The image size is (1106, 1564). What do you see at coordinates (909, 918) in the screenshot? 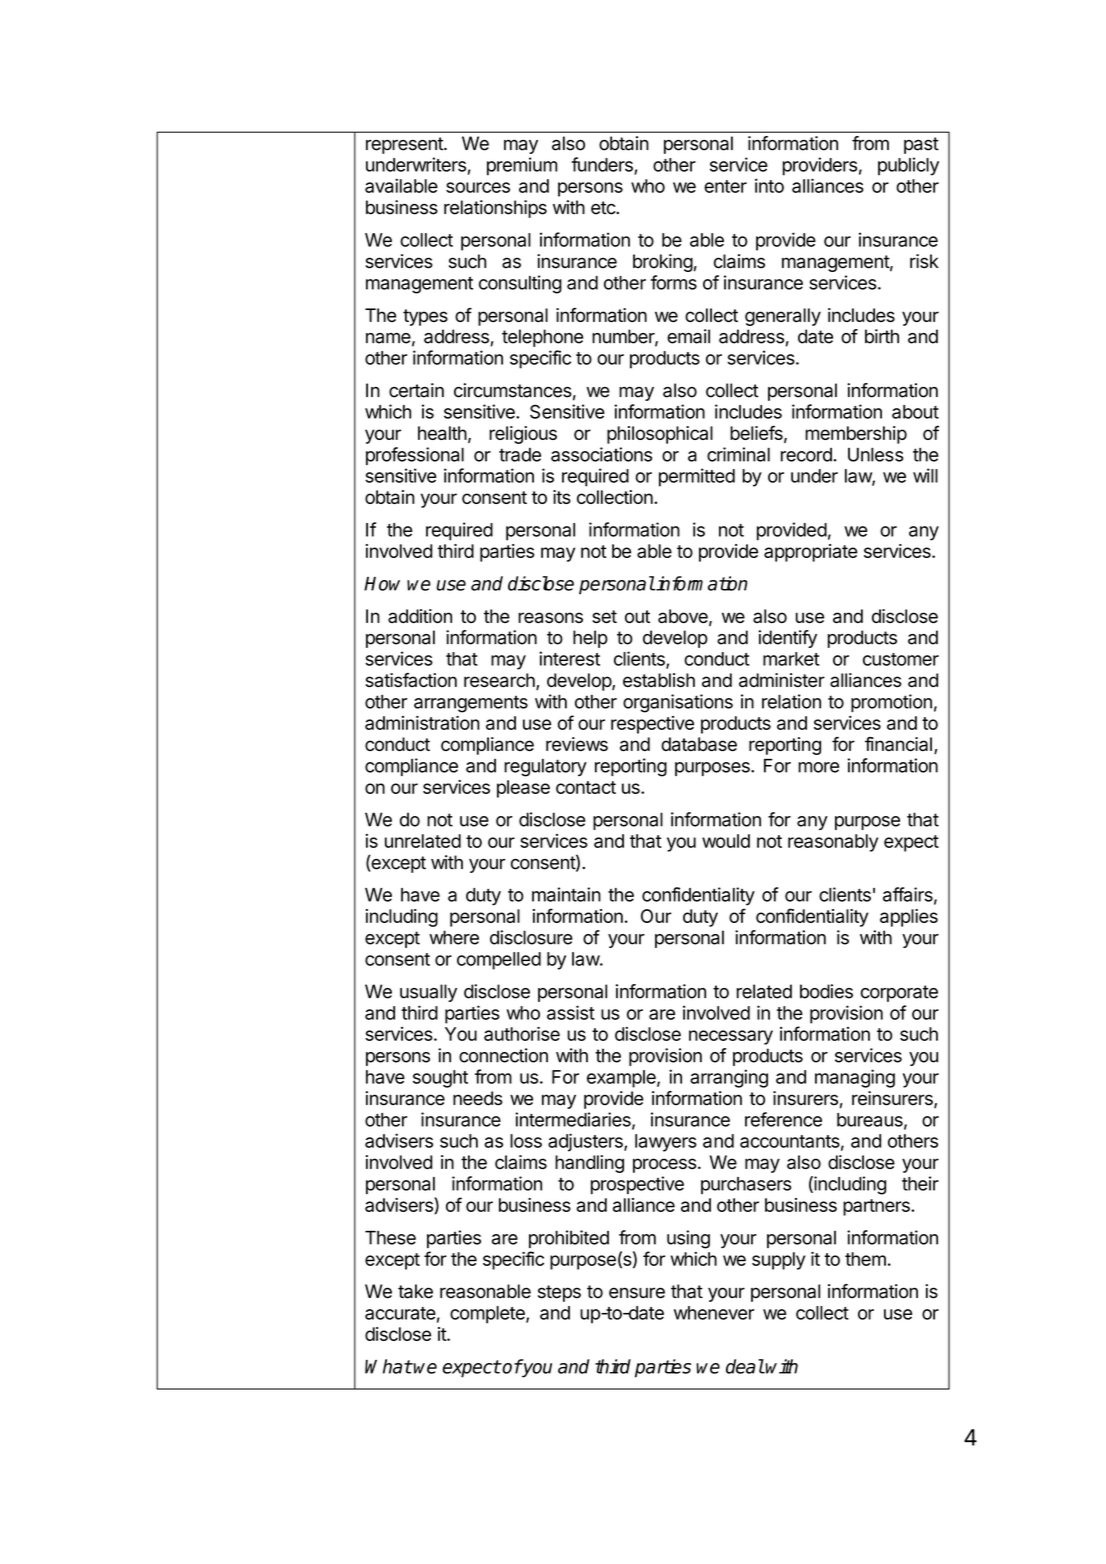
I see `applies` at bounding box center [909, 918].
